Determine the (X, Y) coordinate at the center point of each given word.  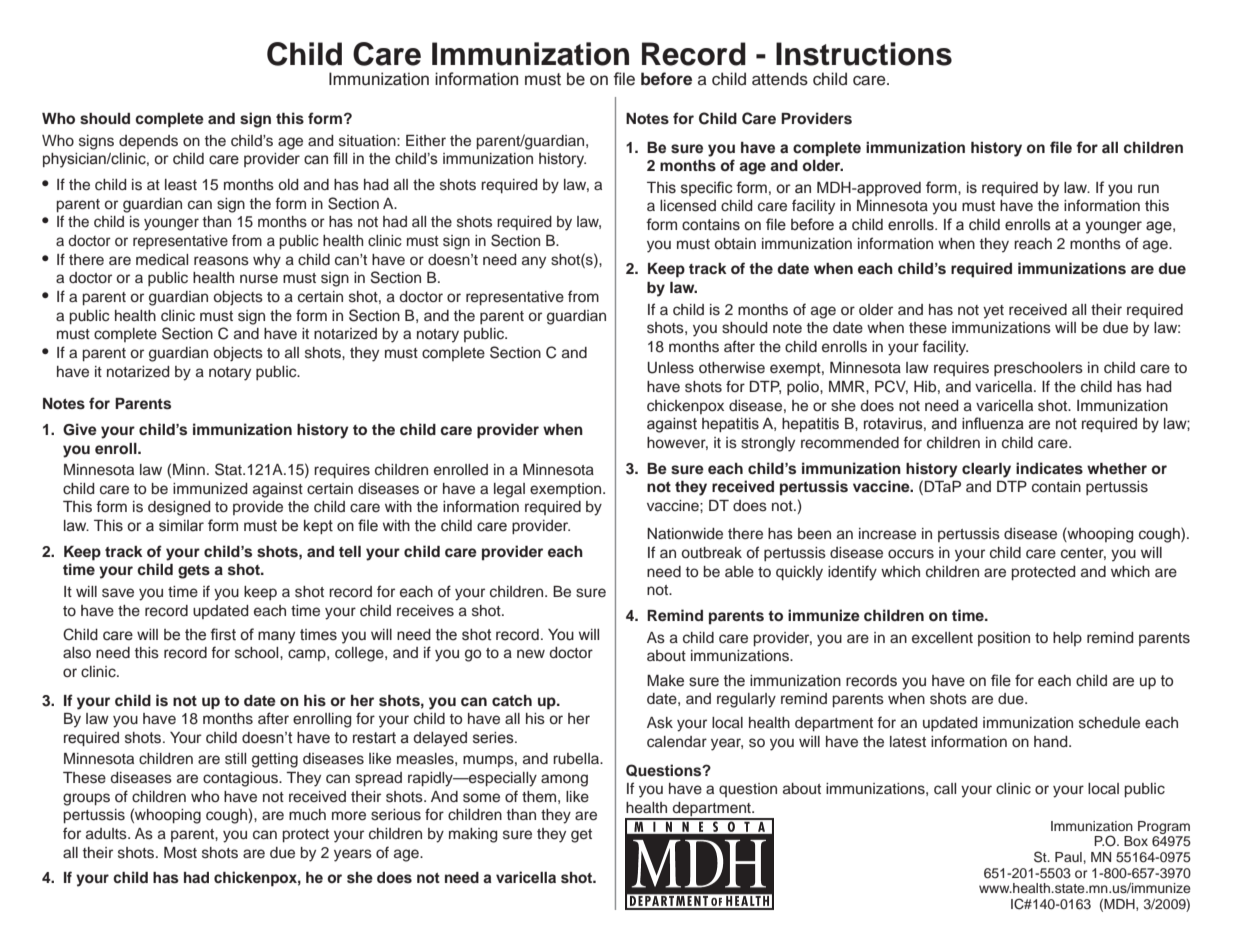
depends (148, 142)
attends (780, 79)
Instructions (864, 54)
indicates (1049, 468)
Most (180, 853)
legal (509, 490)
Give (80, 429)
